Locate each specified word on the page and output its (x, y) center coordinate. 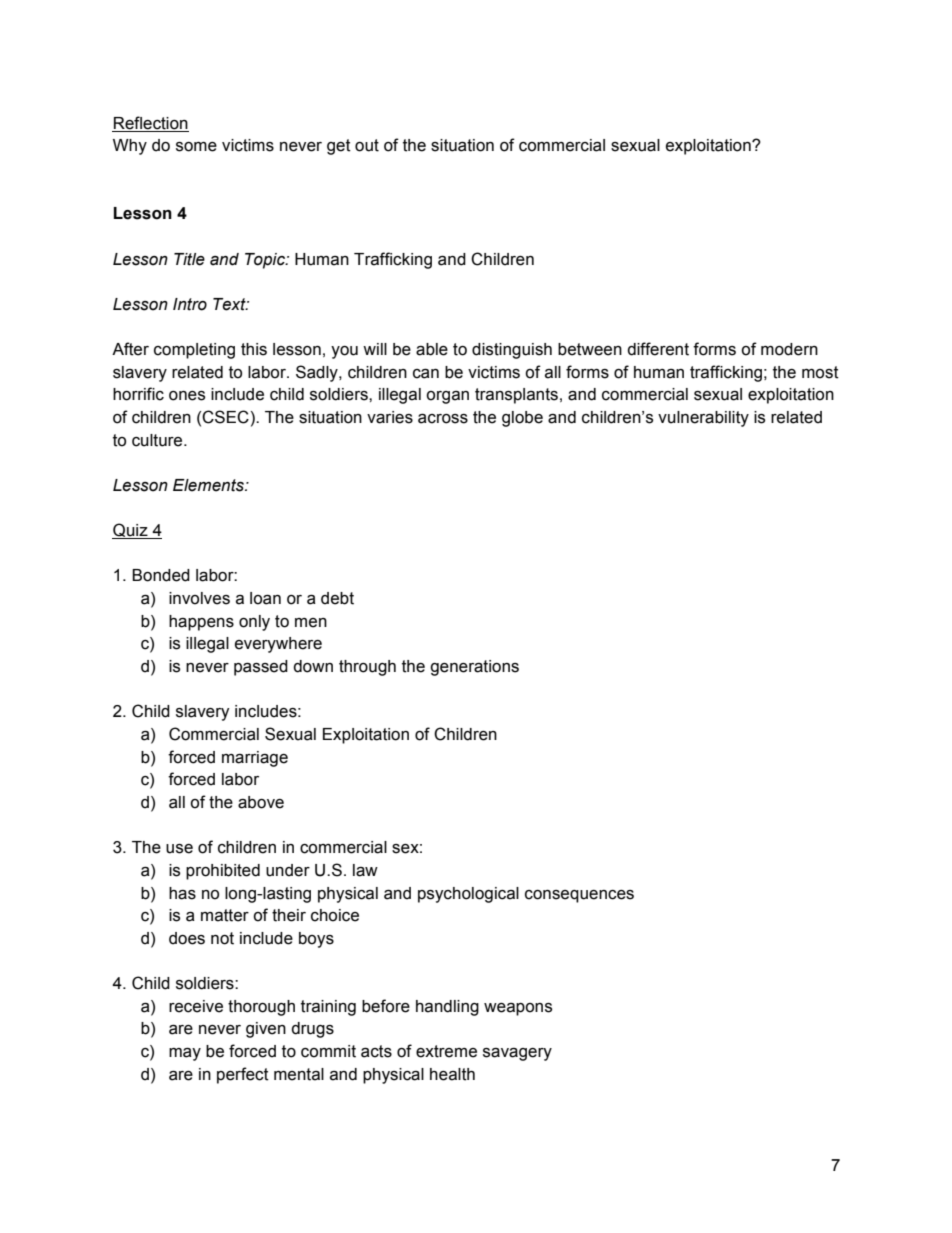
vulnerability (703, 419)
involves (199, 598)
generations (474, 668)
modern (789, 349)
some (196, 147)
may (185, 1054)
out (367, 145)
